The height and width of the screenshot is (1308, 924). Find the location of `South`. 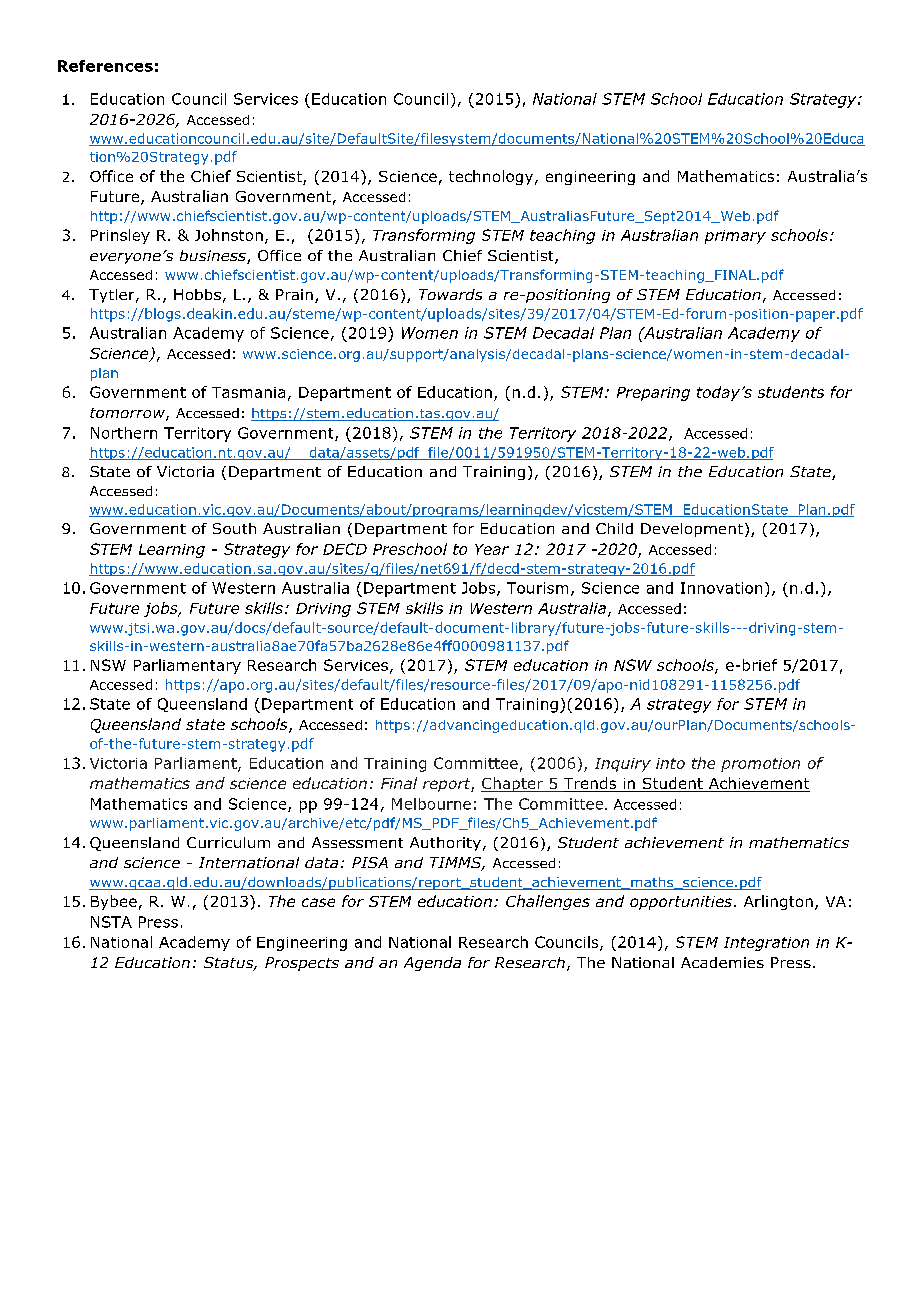

South is located at coordinates (234, 528).
